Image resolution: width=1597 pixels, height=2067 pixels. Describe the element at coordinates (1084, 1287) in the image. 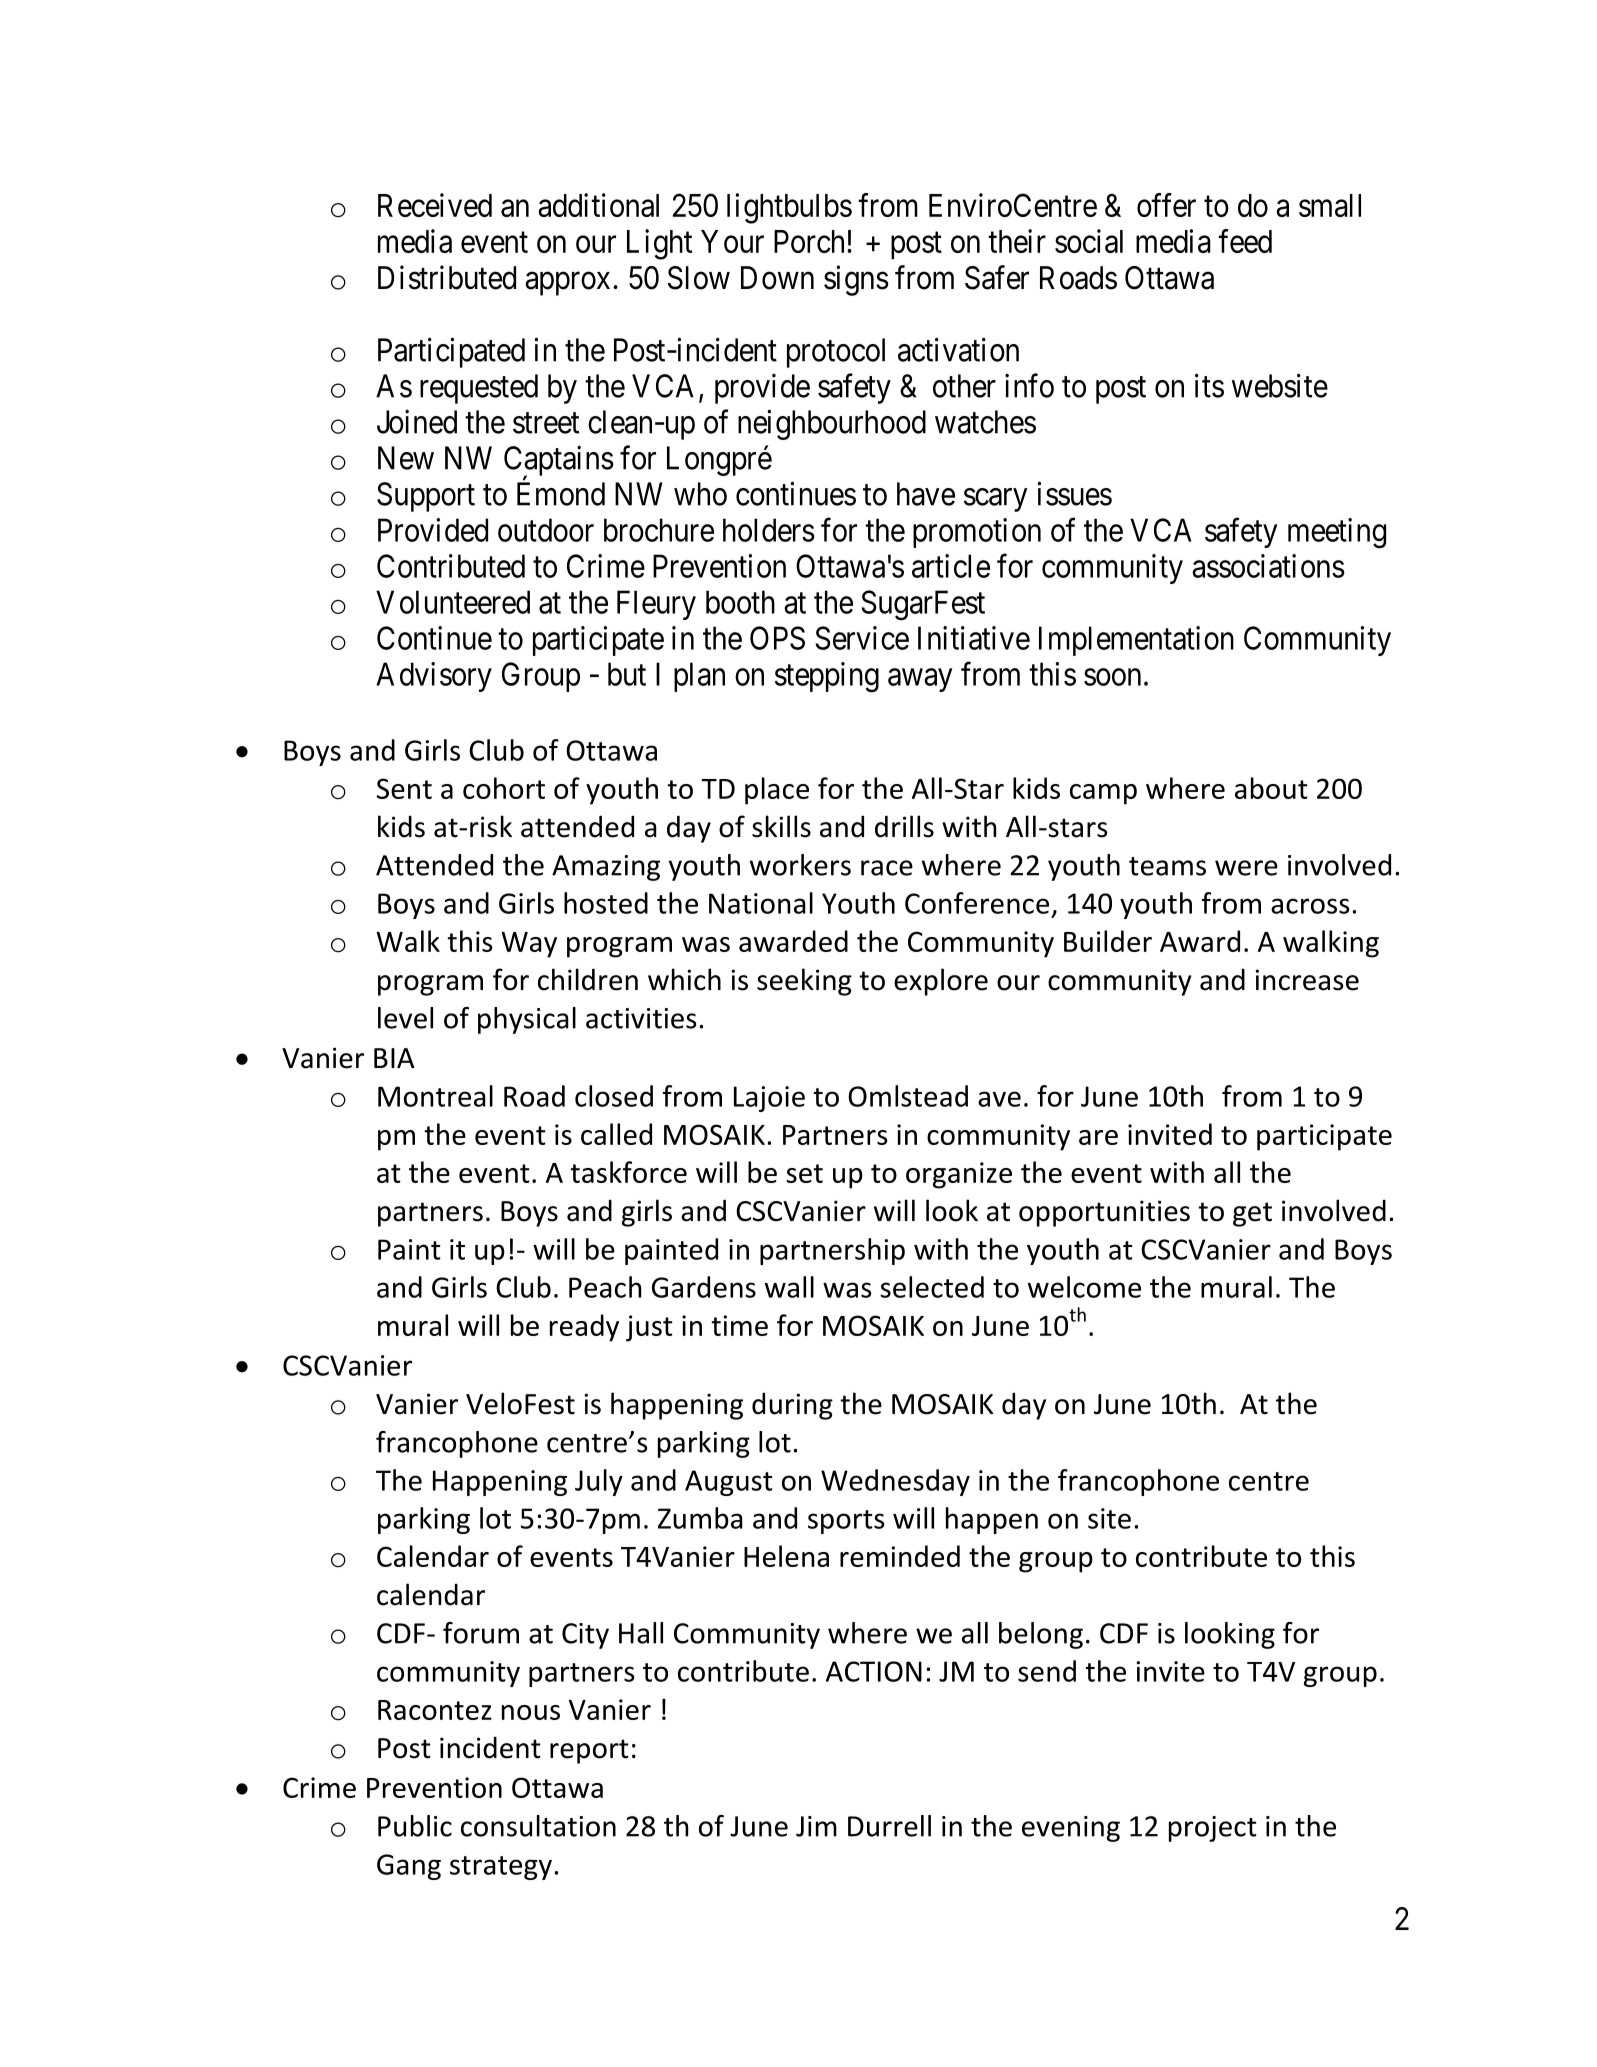

I see `welcome` at that location.
